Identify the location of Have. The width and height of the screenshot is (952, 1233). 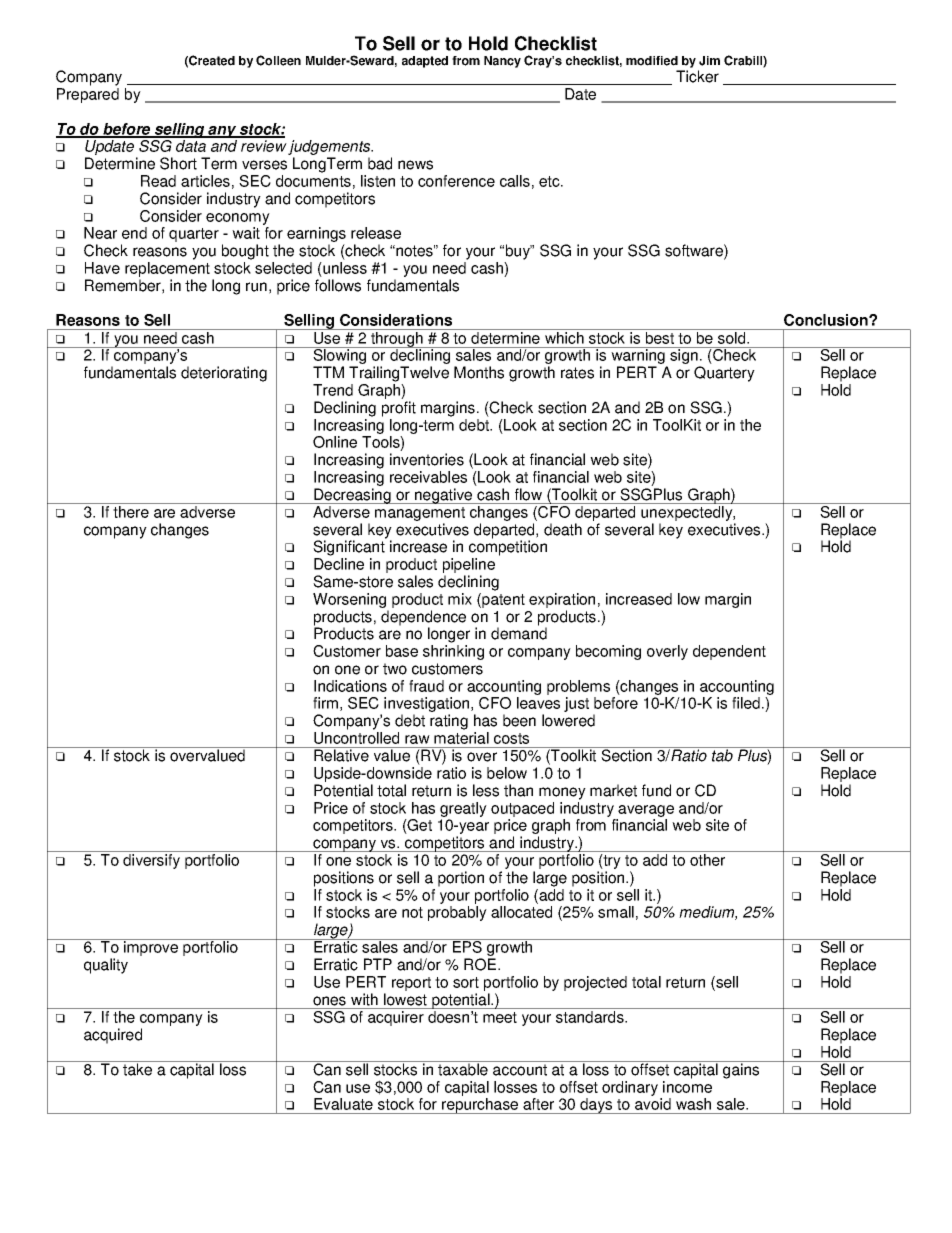
(102, 268).
